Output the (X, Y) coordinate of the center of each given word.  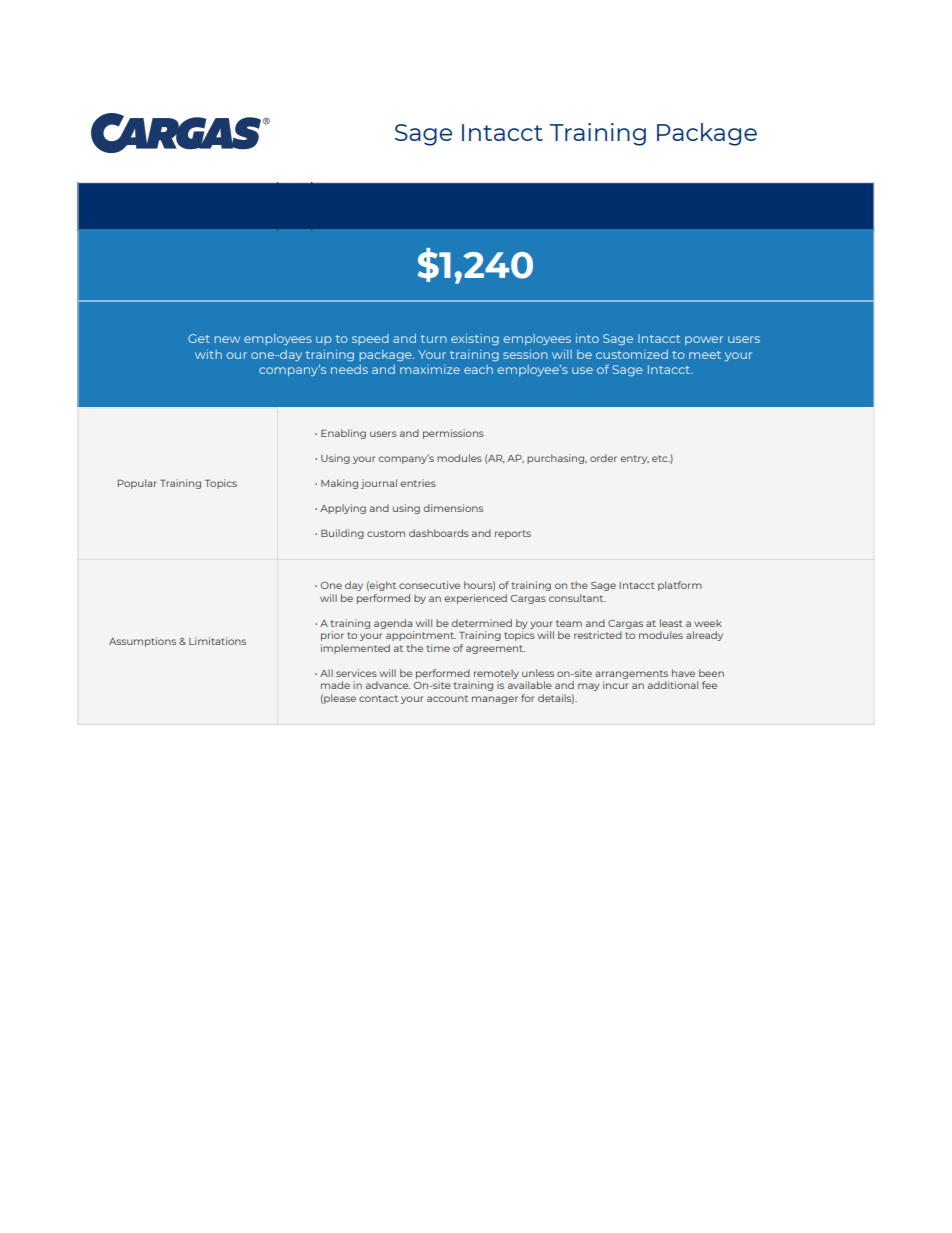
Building (342, 534)
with (208, 354)
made (335, 685)
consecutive (429, 585)
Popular (137, 484)
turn (434, 339)
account (447, 698)
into (587, 338)
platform (680, 586)
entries (418, 483)
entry (634, 459)
